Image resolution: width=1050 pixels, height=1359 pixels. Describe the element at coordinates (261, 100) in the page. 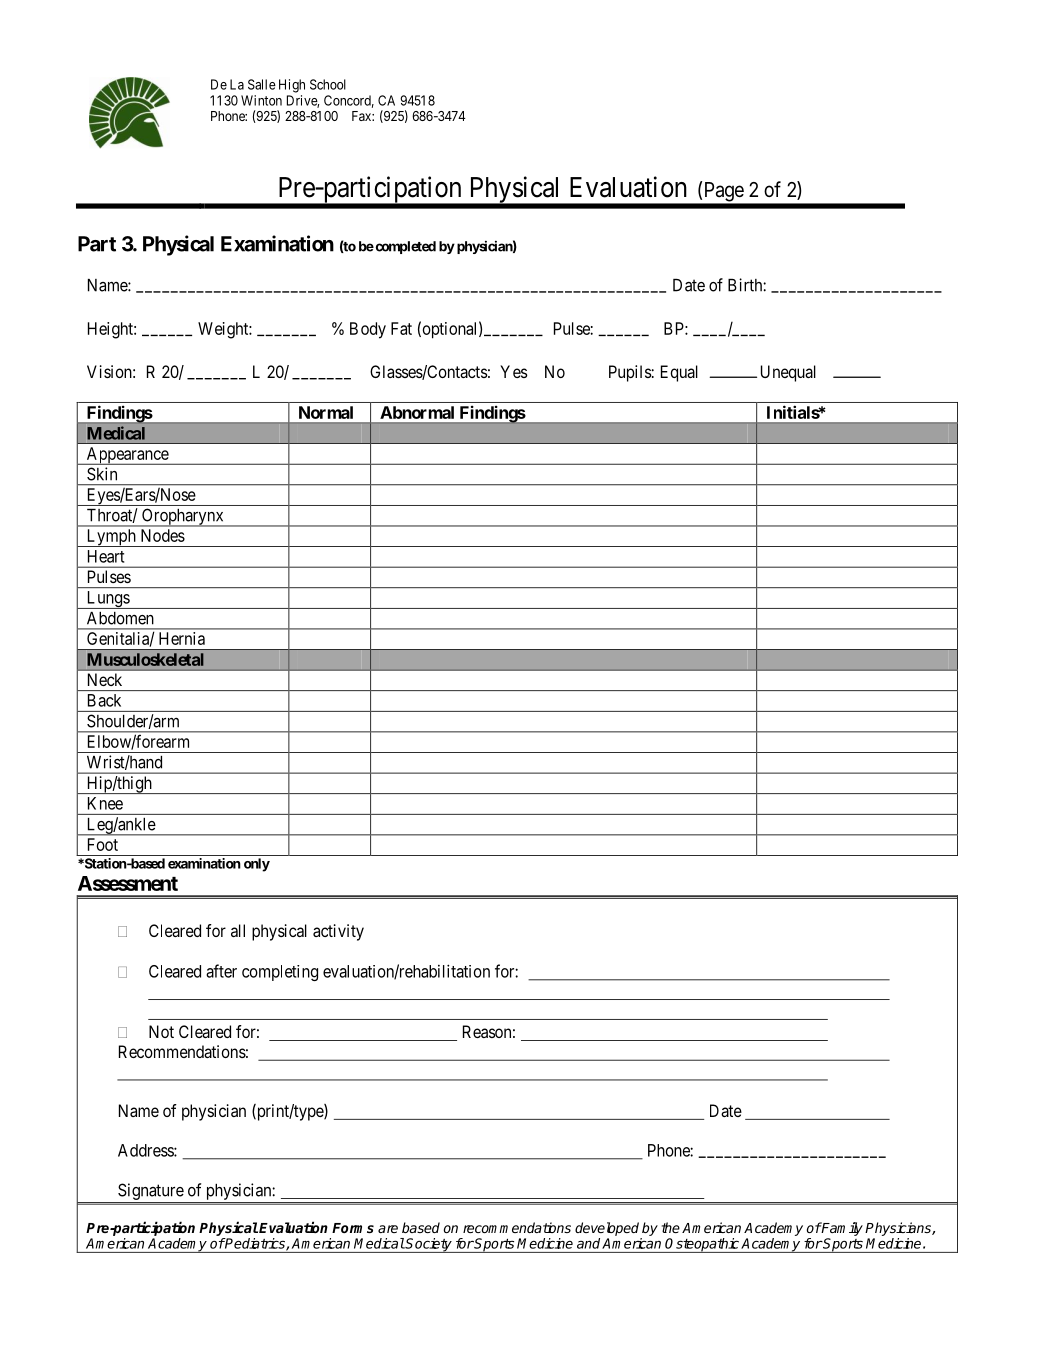

I see `Winton` at that location.
